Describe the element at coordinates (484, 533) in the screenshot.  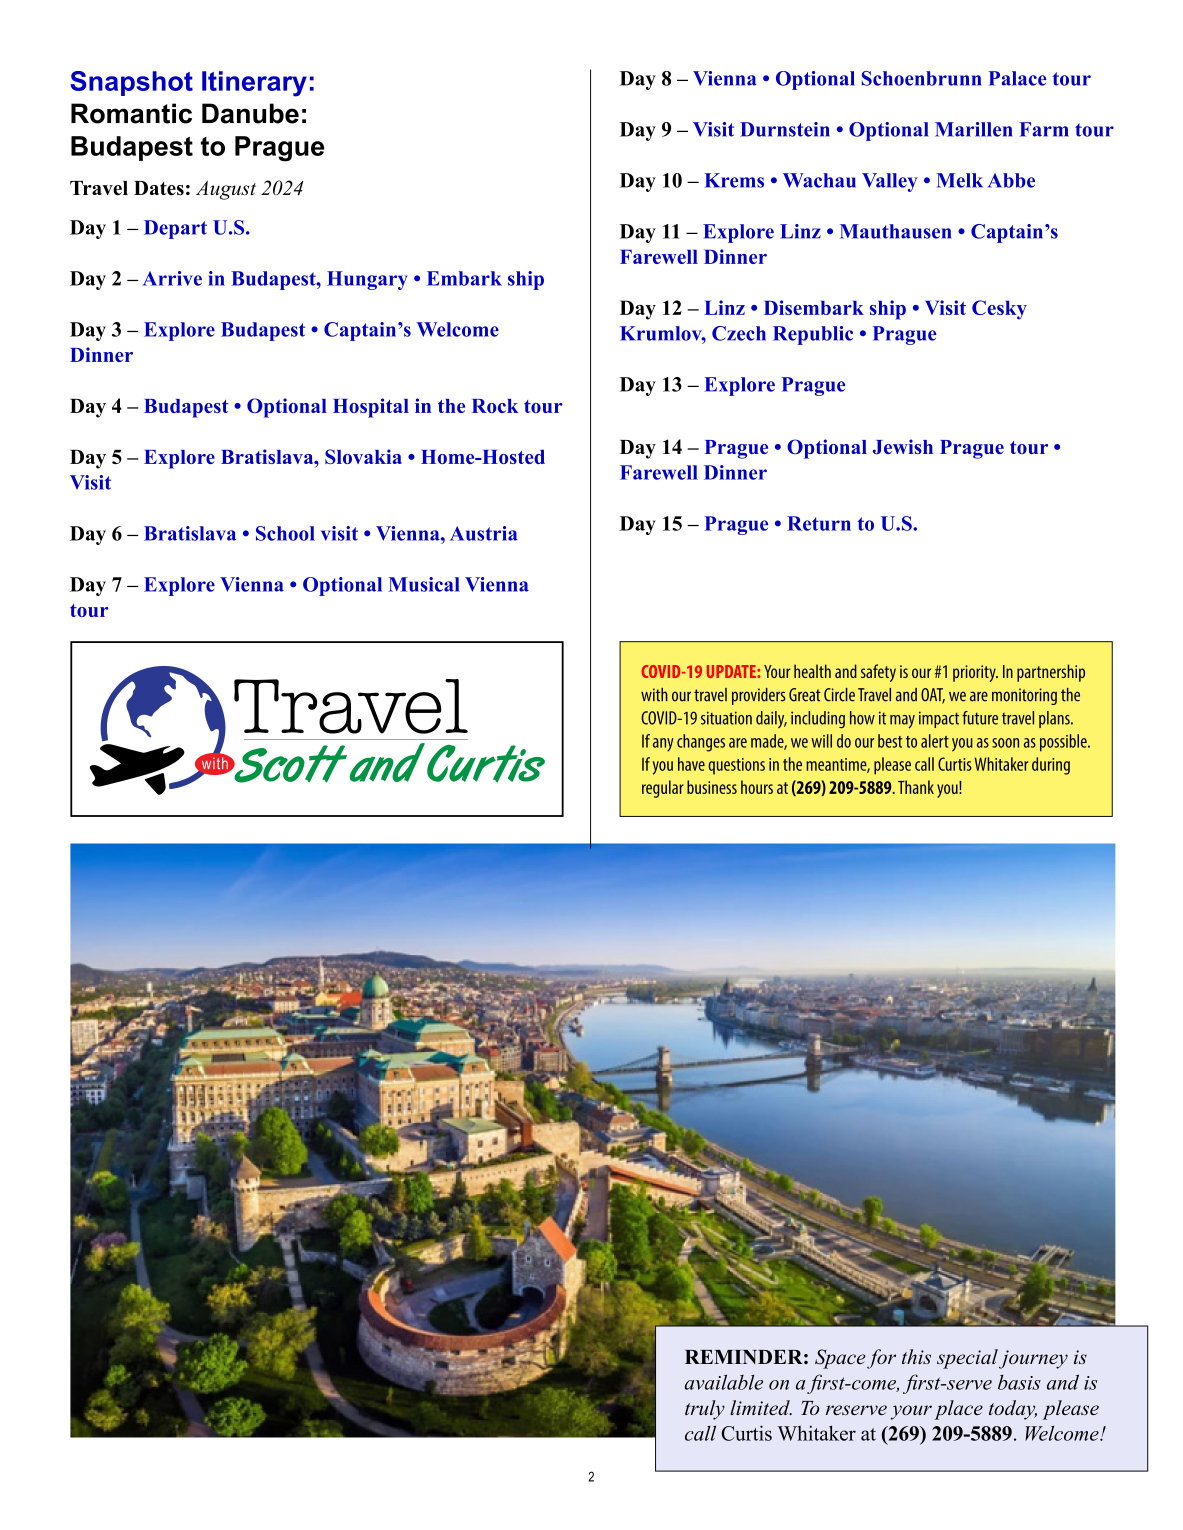
I see `Austria` at that location.
